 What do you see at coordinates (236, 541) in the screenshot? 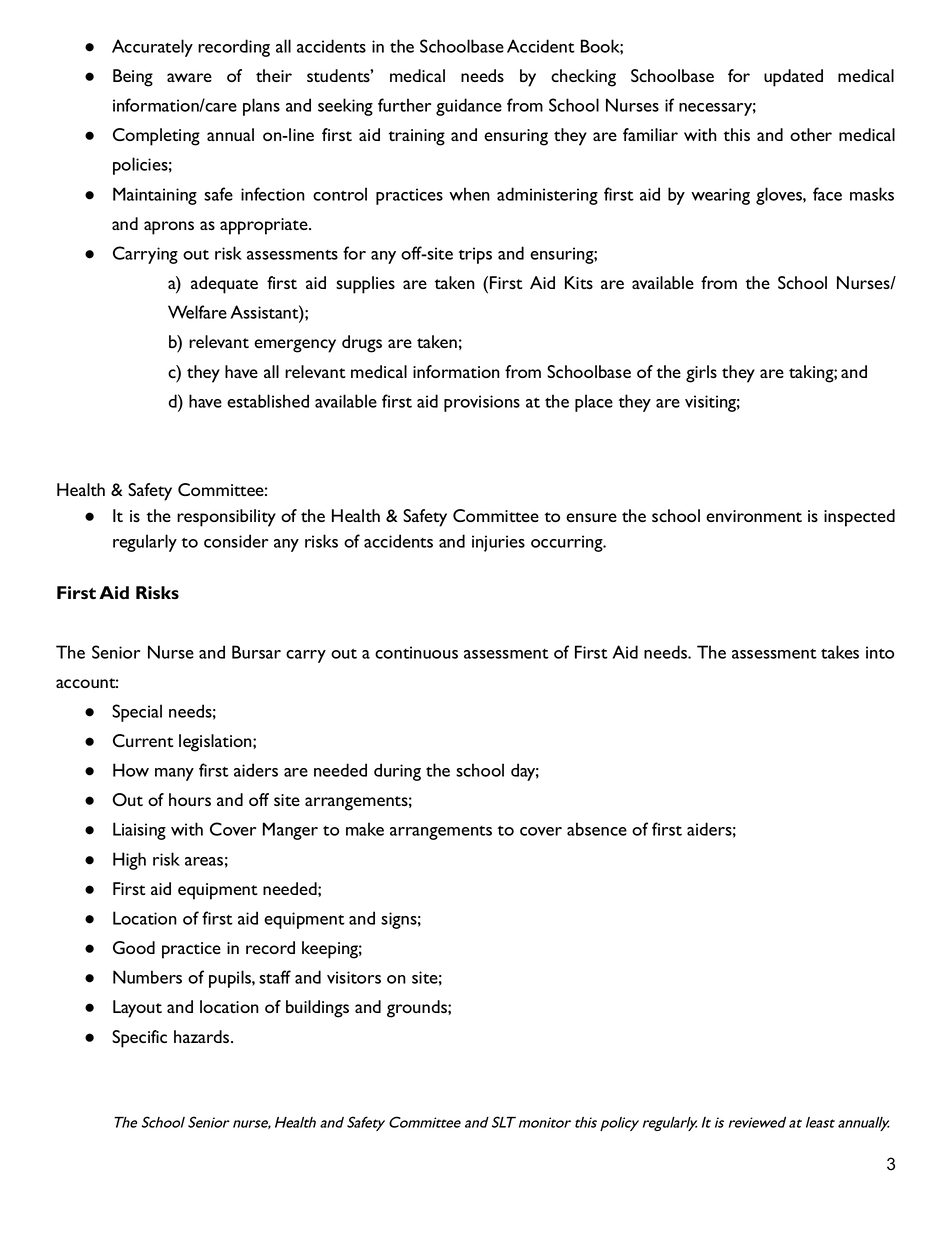
I see `consider` at bounding box center [236, 541].
